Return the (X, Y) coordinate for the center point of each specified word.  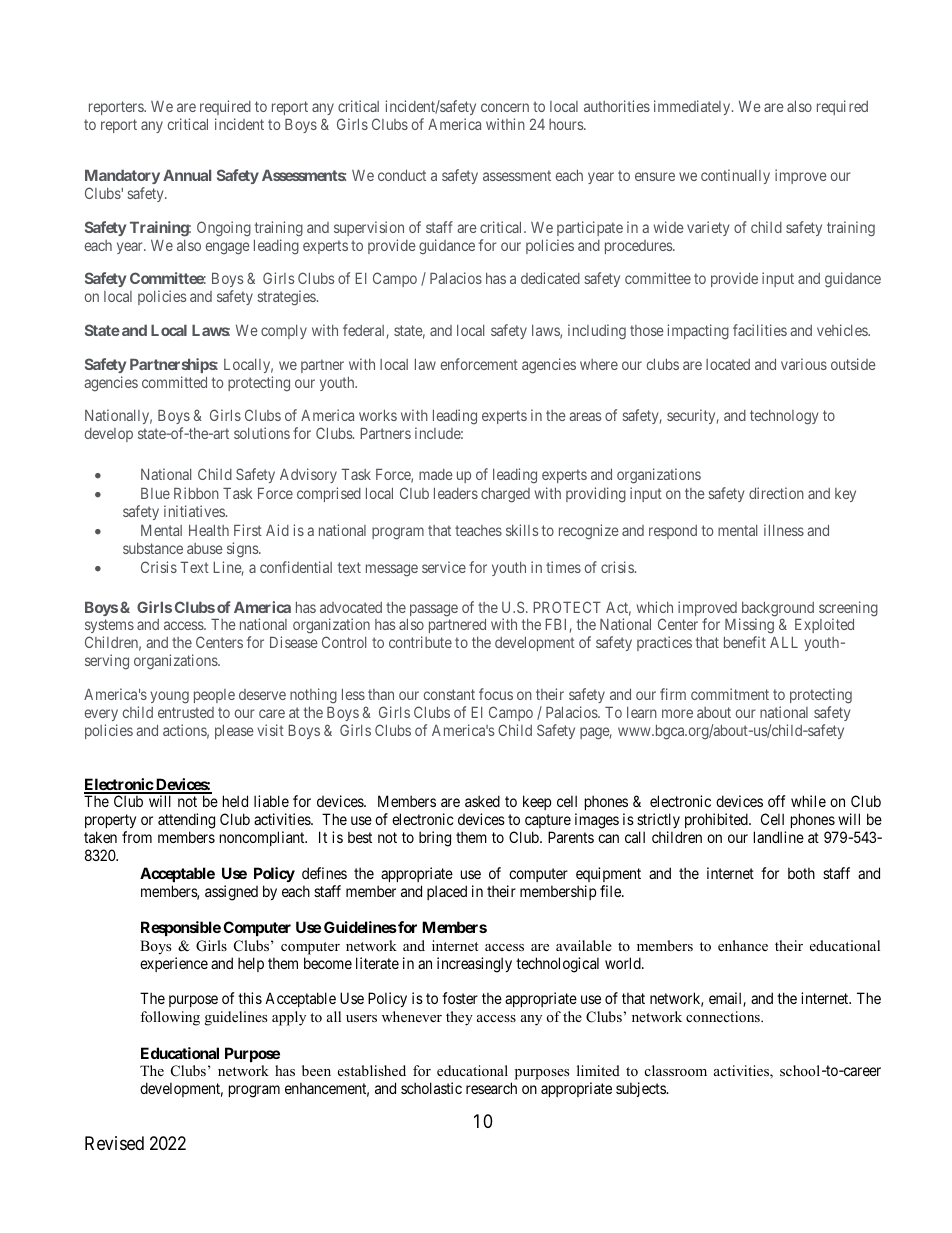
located (728, 364)
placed (447, 892)
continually (735, 176)
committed (174, 382)
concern (505, 107)
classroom (676, 1070)
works (378, 415)
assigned (231, 893)
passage (434, 610)
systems (109, 628)
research (491, 1088)
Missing (749, 627)
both (801, 873)
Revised (114, 1143)
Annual (187, 175)
